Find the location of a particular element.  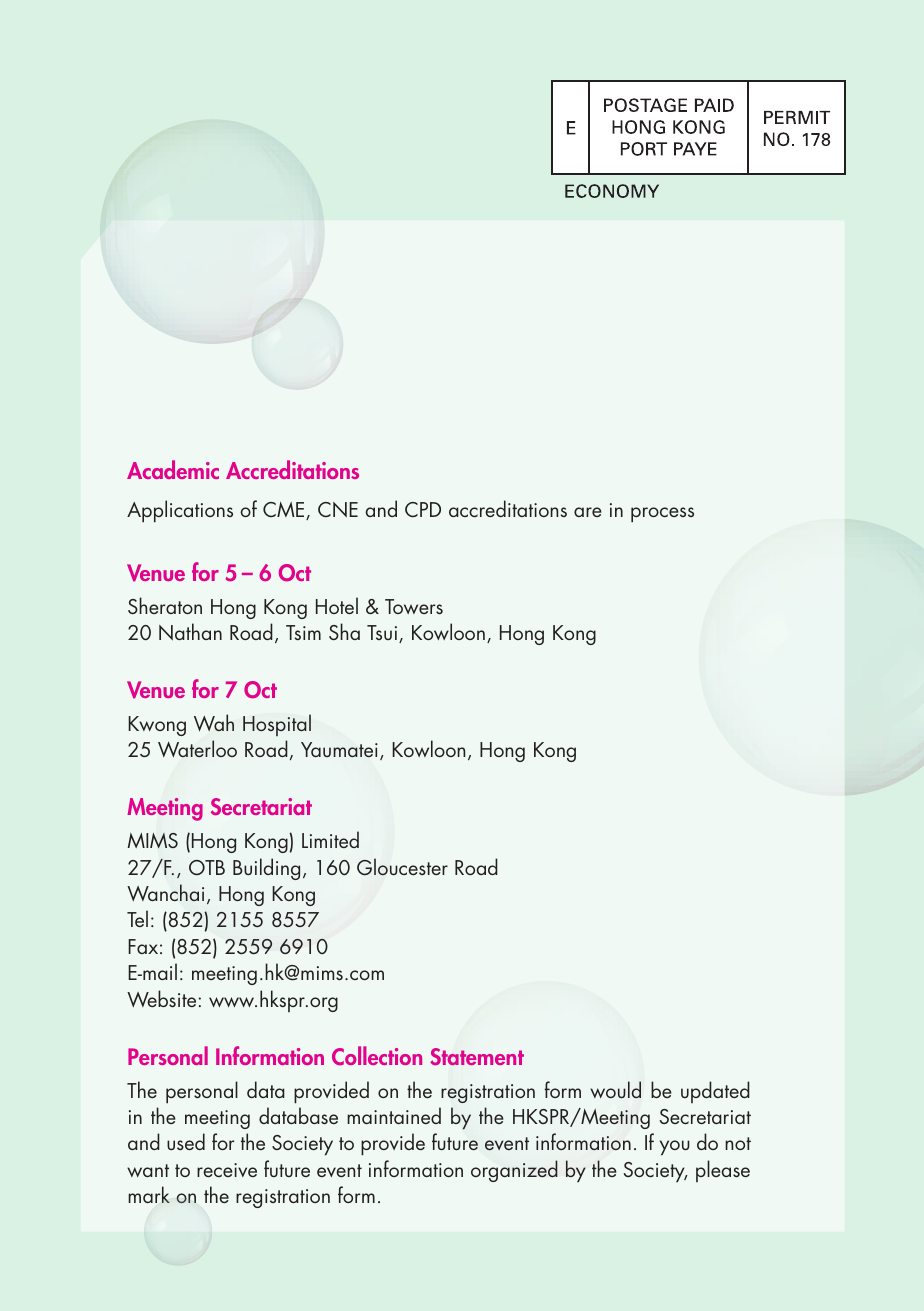

would is located at coordinates (615, 1089).
